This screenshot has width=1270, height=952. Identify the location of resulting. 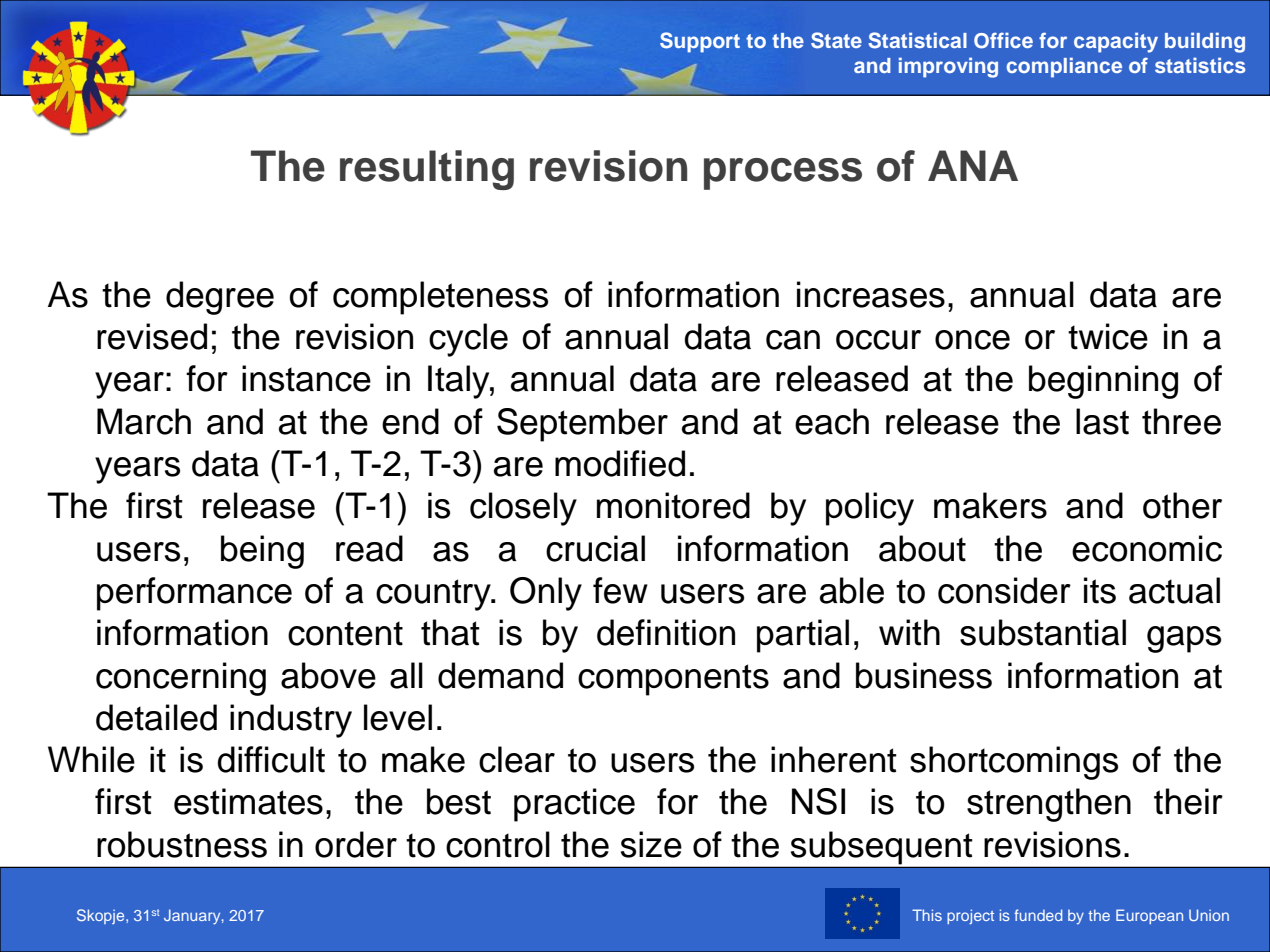
(427, 170).
